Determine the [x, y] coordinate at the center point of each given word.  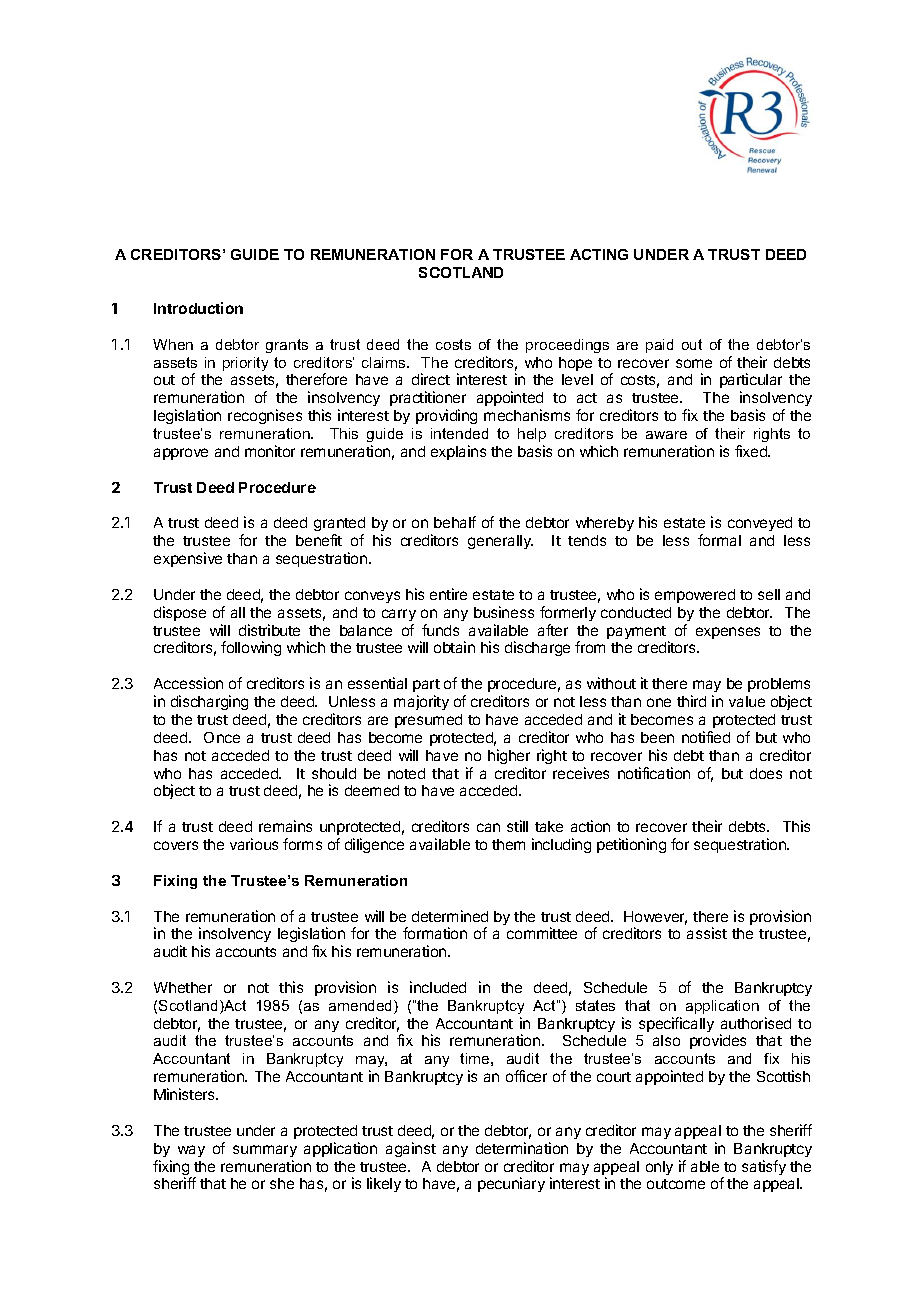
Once [222, 737]
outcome [676, 1184]
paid [659, 346]
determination [522, 1148]
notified [706, 737]
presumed [428, 721]
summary [265, 1151]
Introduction [198, 308]
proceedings [567, 346]
